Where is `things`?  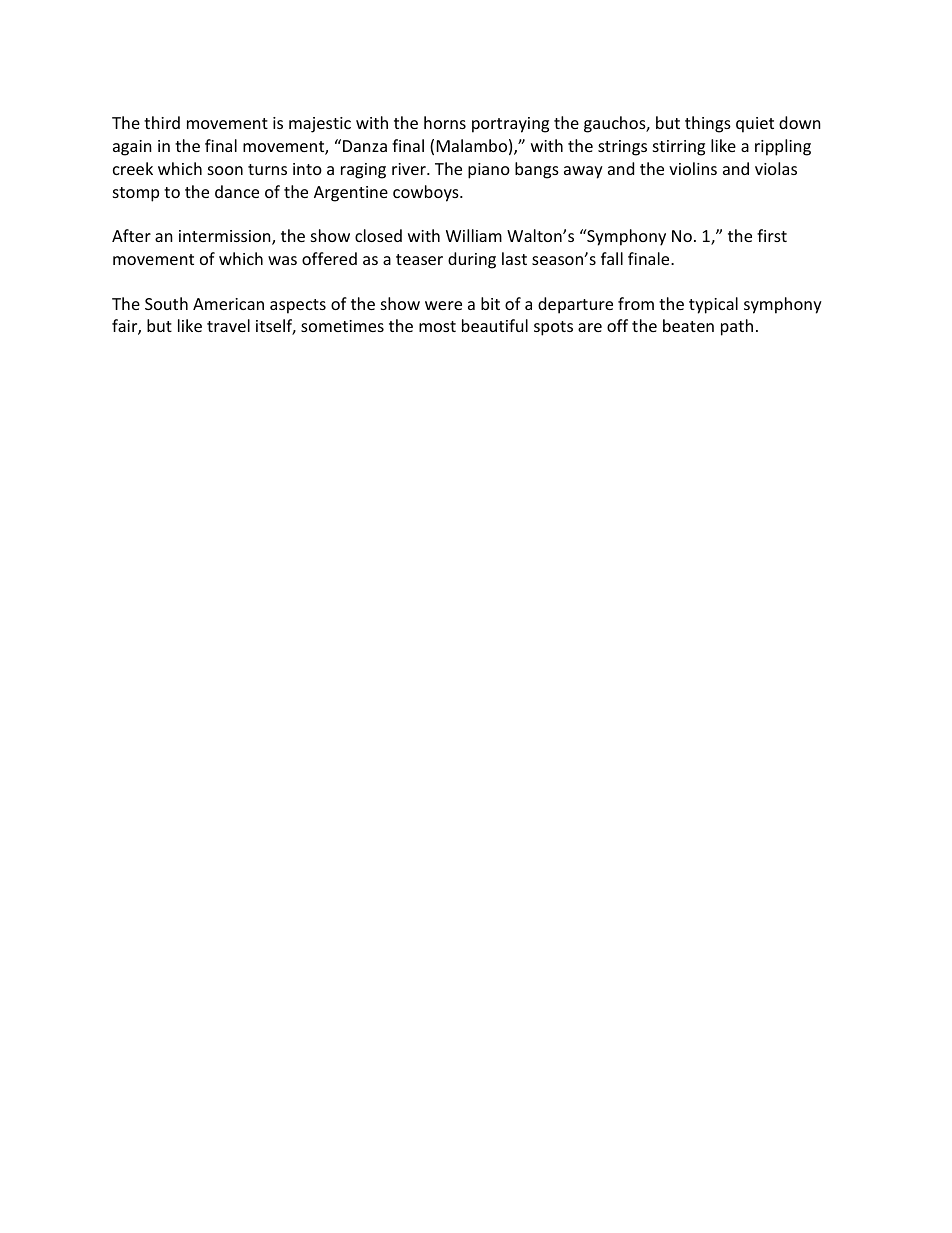
things is located at coordinates (708, 124).
